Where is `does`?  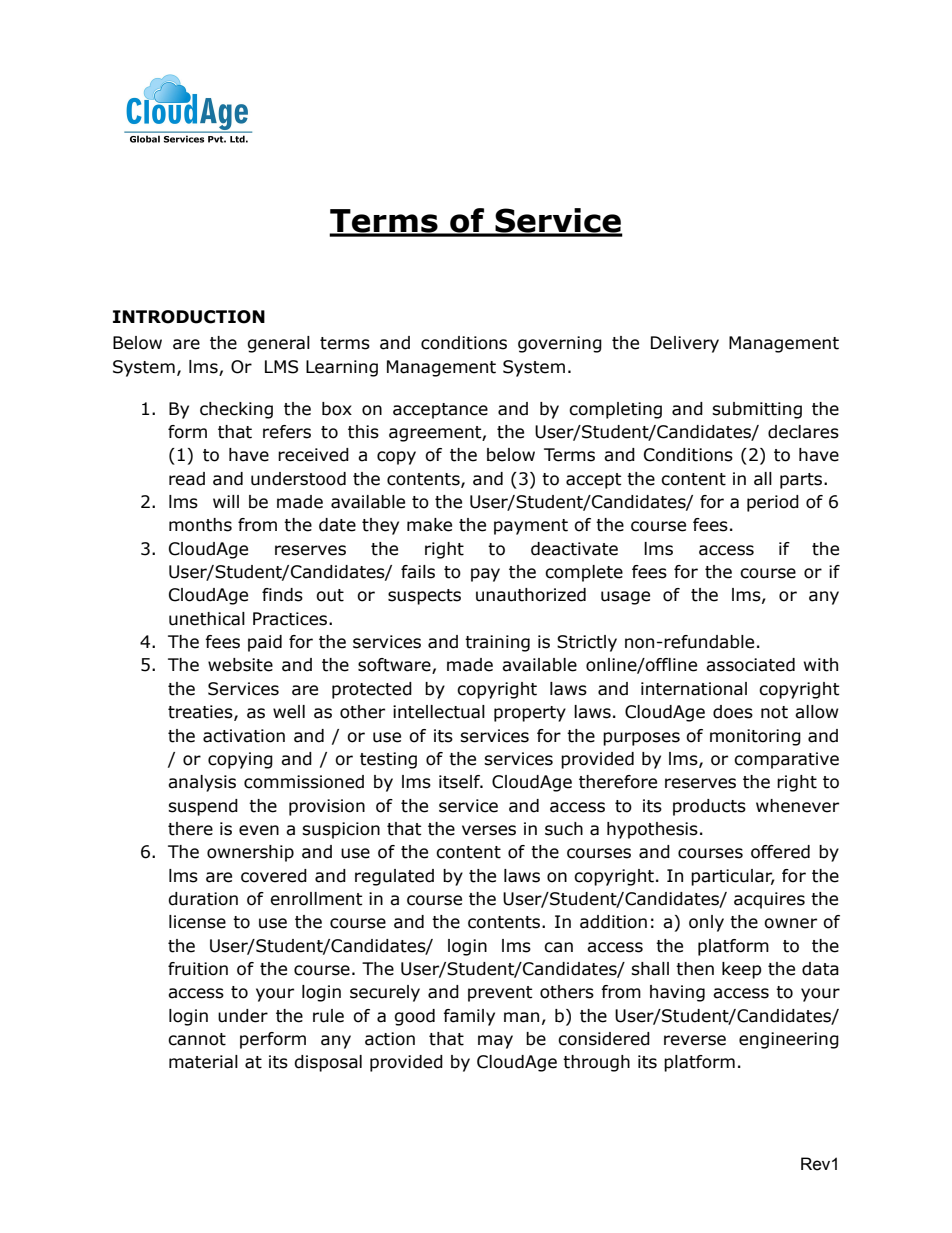
does is located at coordinates (733, 712).
